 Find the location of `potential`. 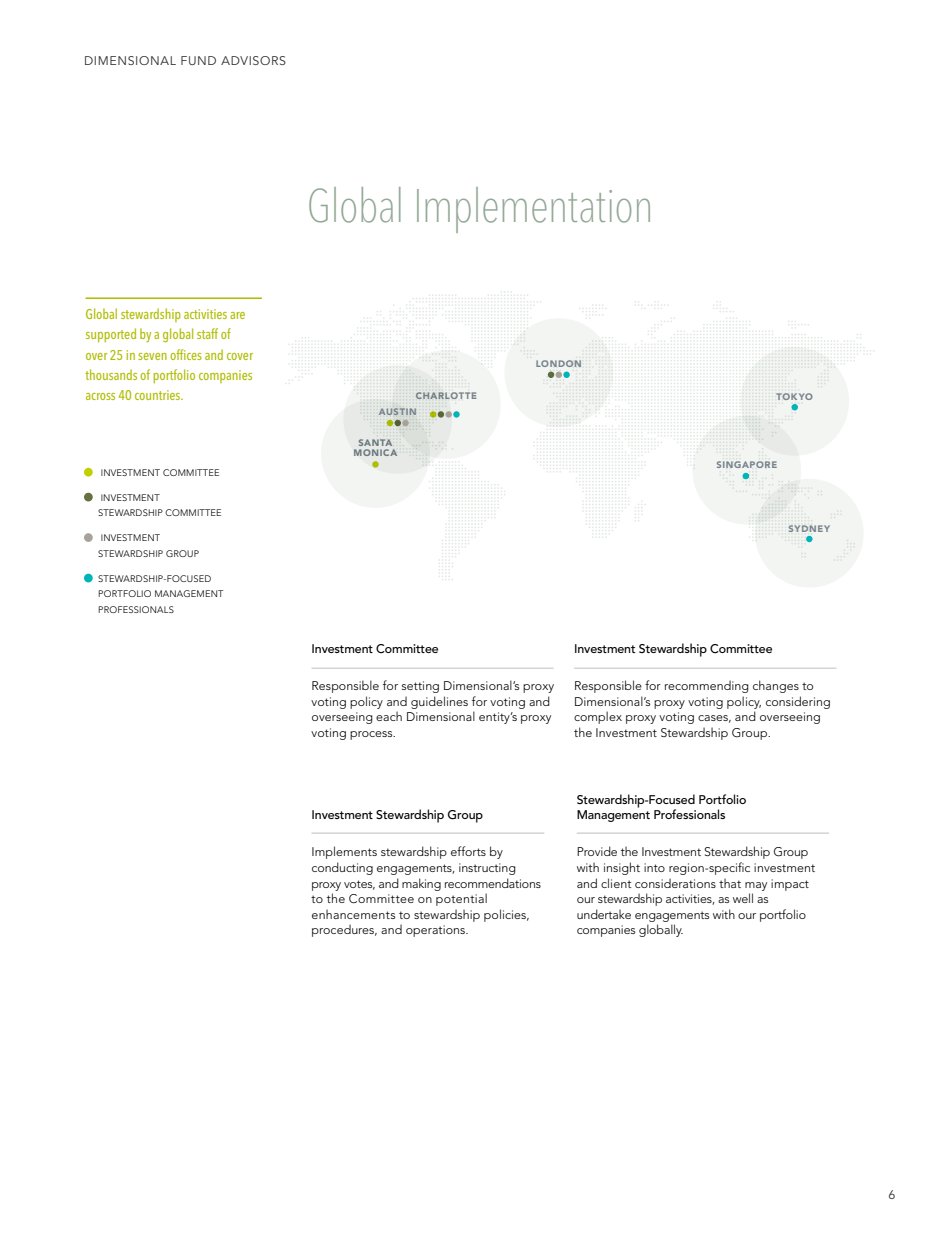

potential is located at coordinates (461, 899).
